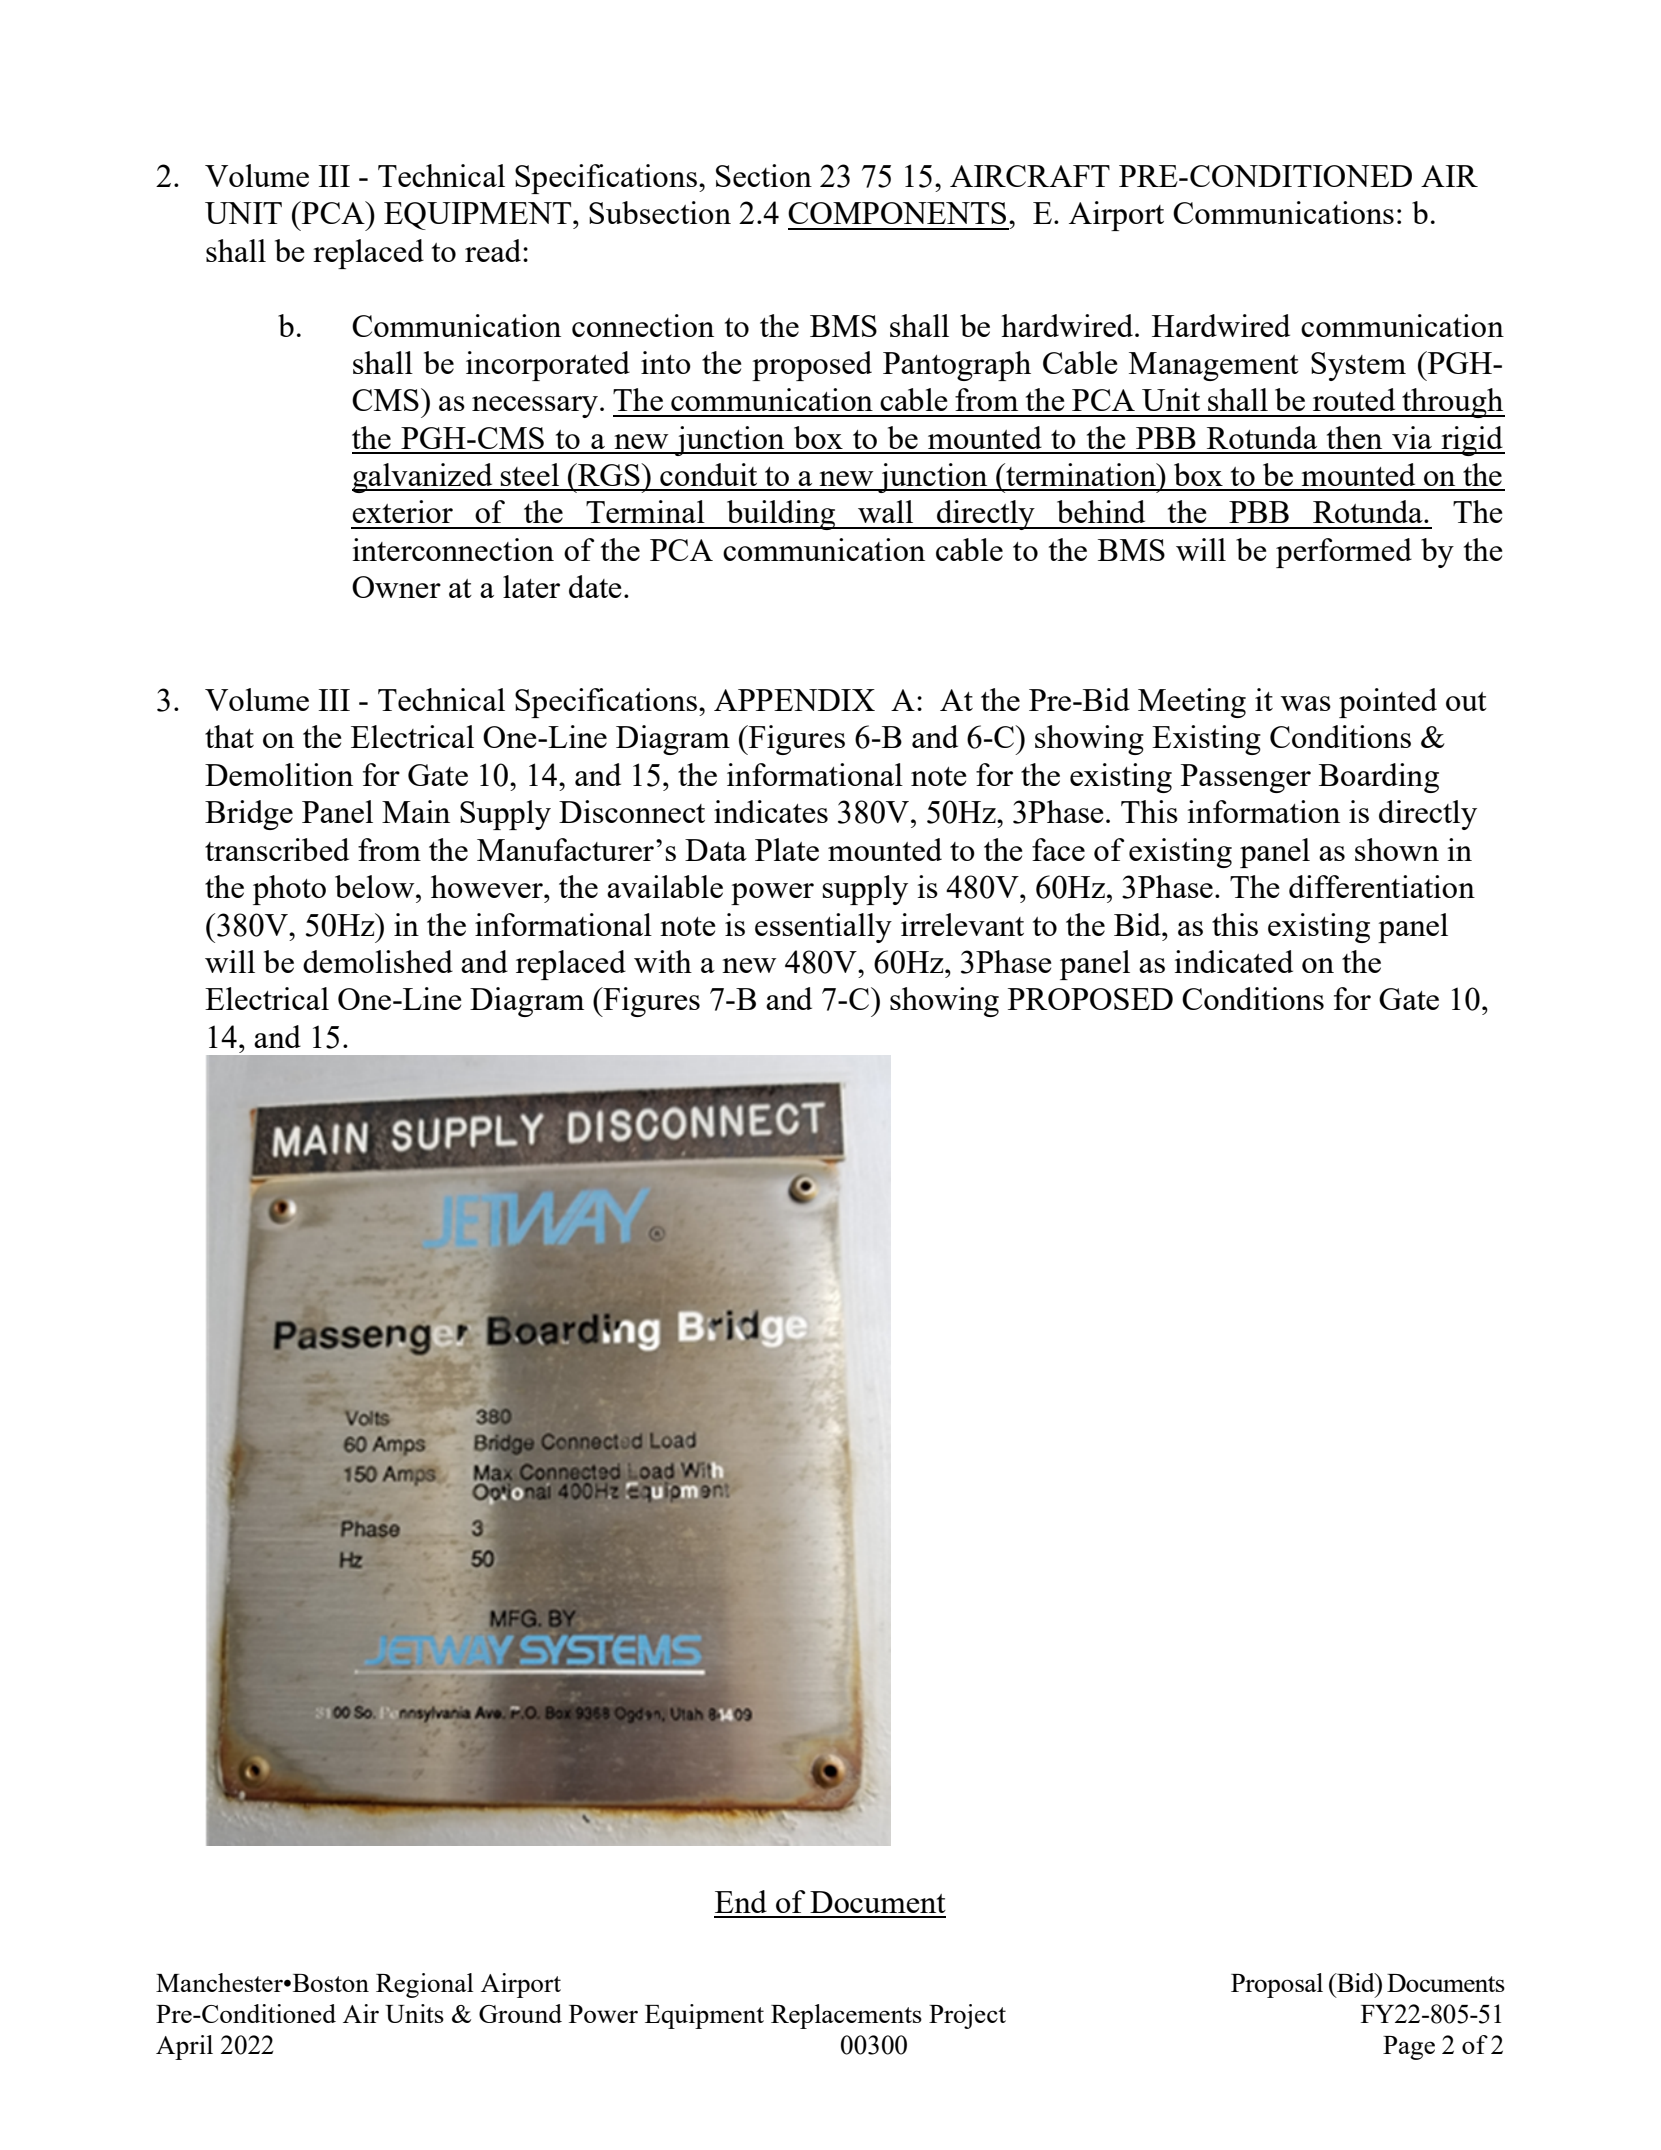 Image resolution: width=1661 pixels, height=2150 pixels. Describe the element at coordinates (897, 213) in the screenshot. I see `COMPONENTS` at that location.
